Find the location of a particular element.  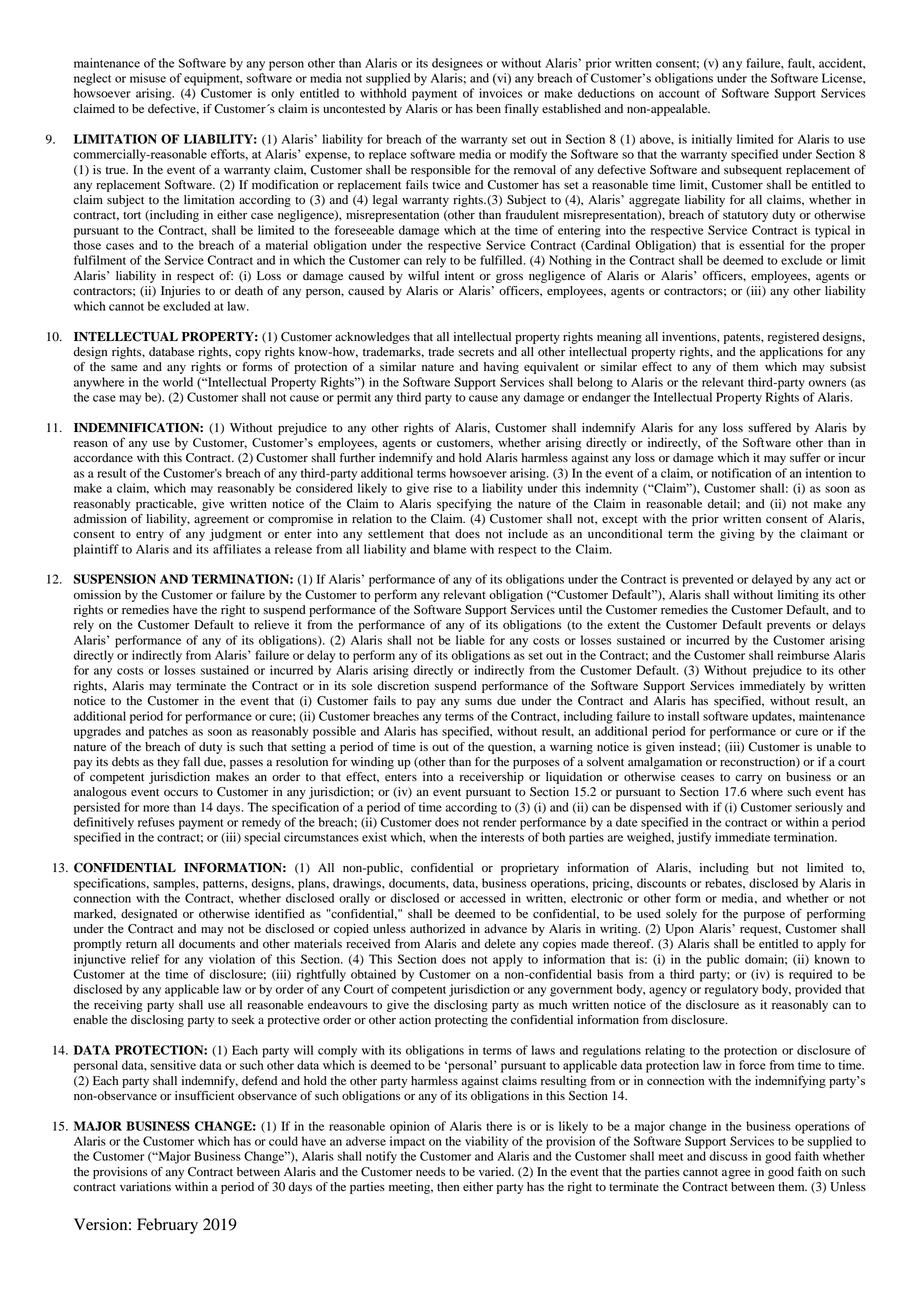

then is located at coordinates (448, 1186).
